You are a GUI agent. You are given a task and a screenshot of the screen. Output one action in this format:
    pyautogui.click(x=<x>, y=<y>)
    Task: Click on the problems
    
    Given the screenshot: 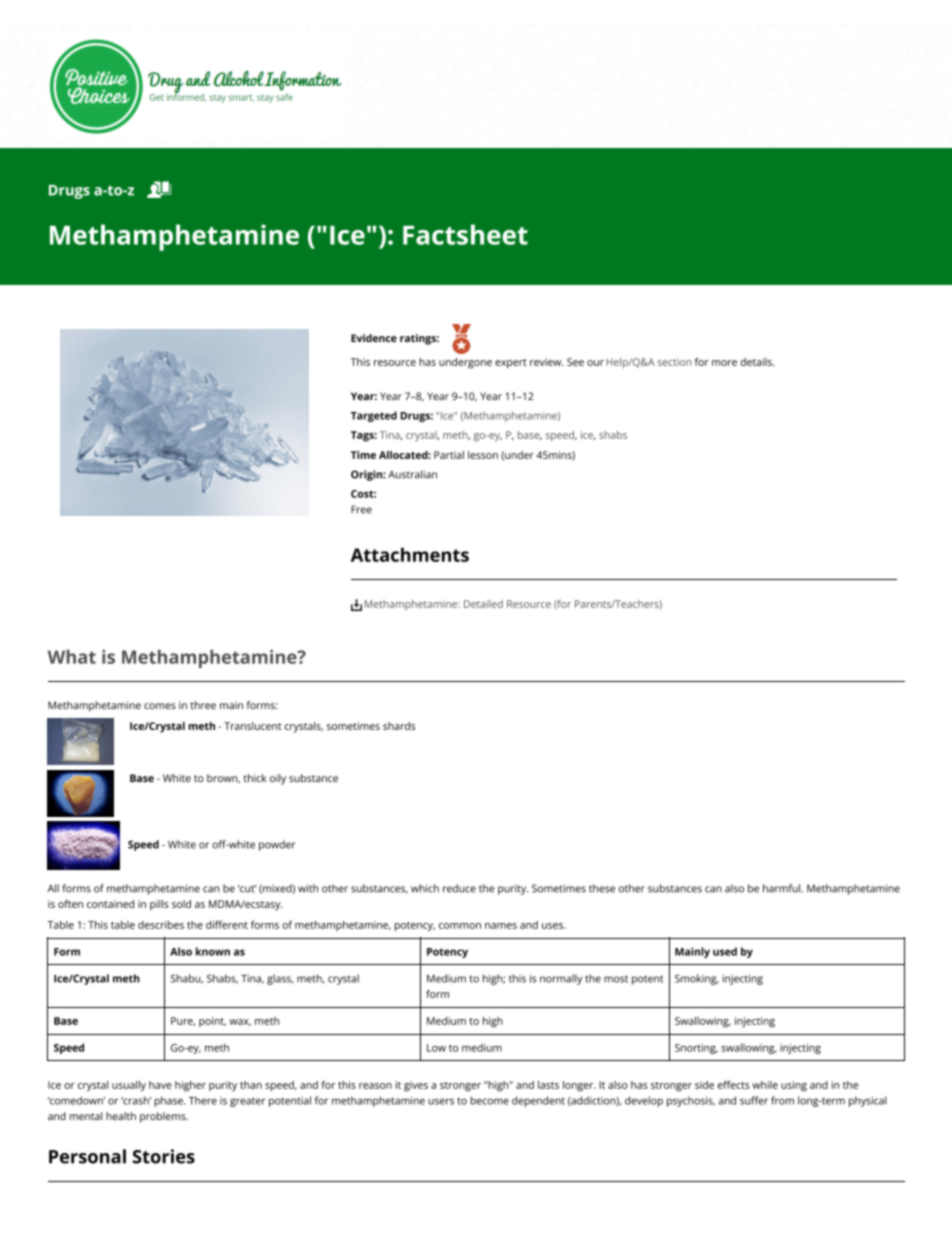 What is the action you would take?
    pyautogui.click(x=164, y=1117)
